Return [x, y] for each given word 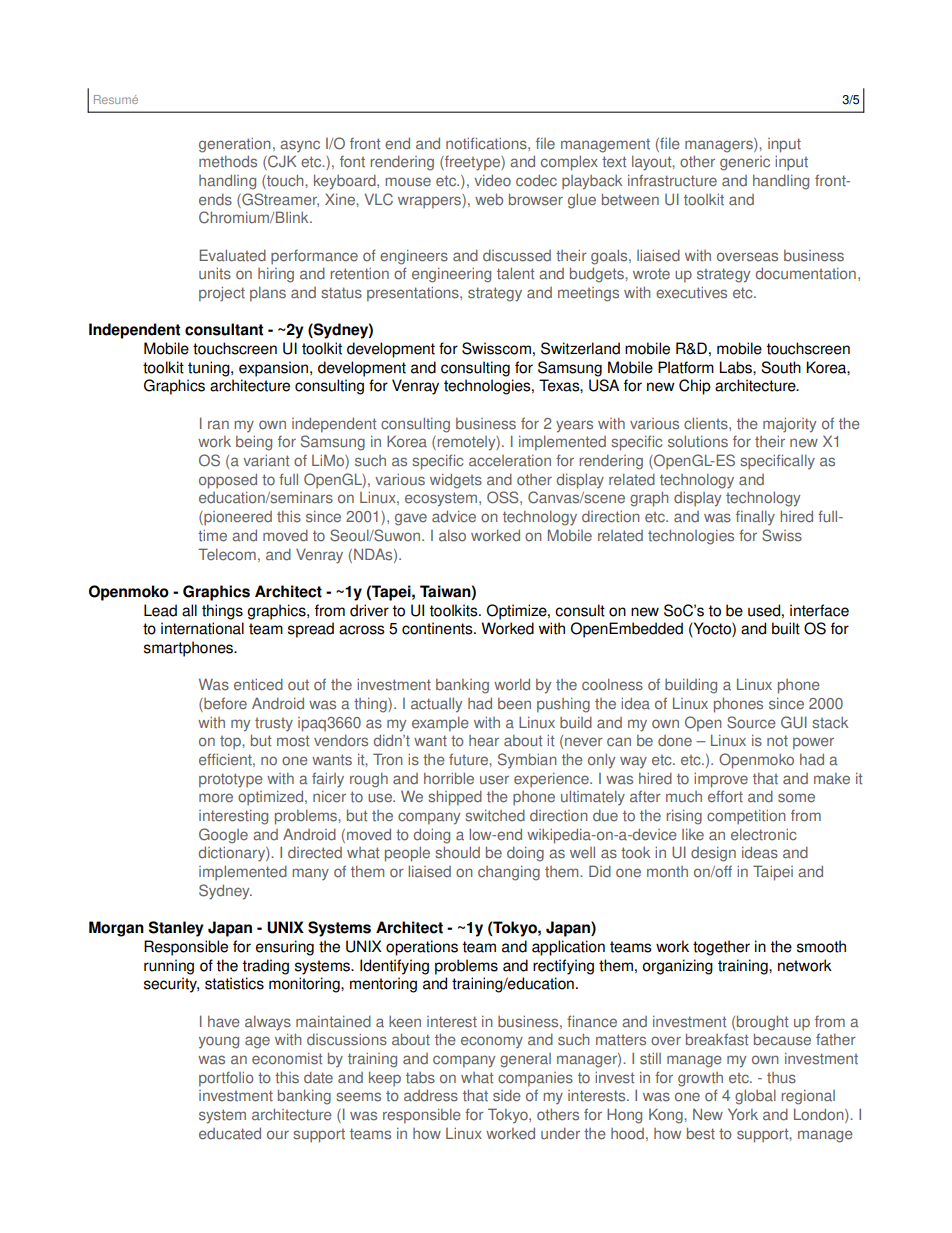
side [507, 1095]
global [755, 1097]
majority [789, 425]
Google [223, 836]
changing [509, 873]
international [202, 628]
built [786, 628]
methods [228, 161]
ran [218, 425]
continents [438, 628]
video [492, 180]
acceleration [510, 460]
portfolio [226, 1079]
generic [745, 163]
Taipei [773, 873]
